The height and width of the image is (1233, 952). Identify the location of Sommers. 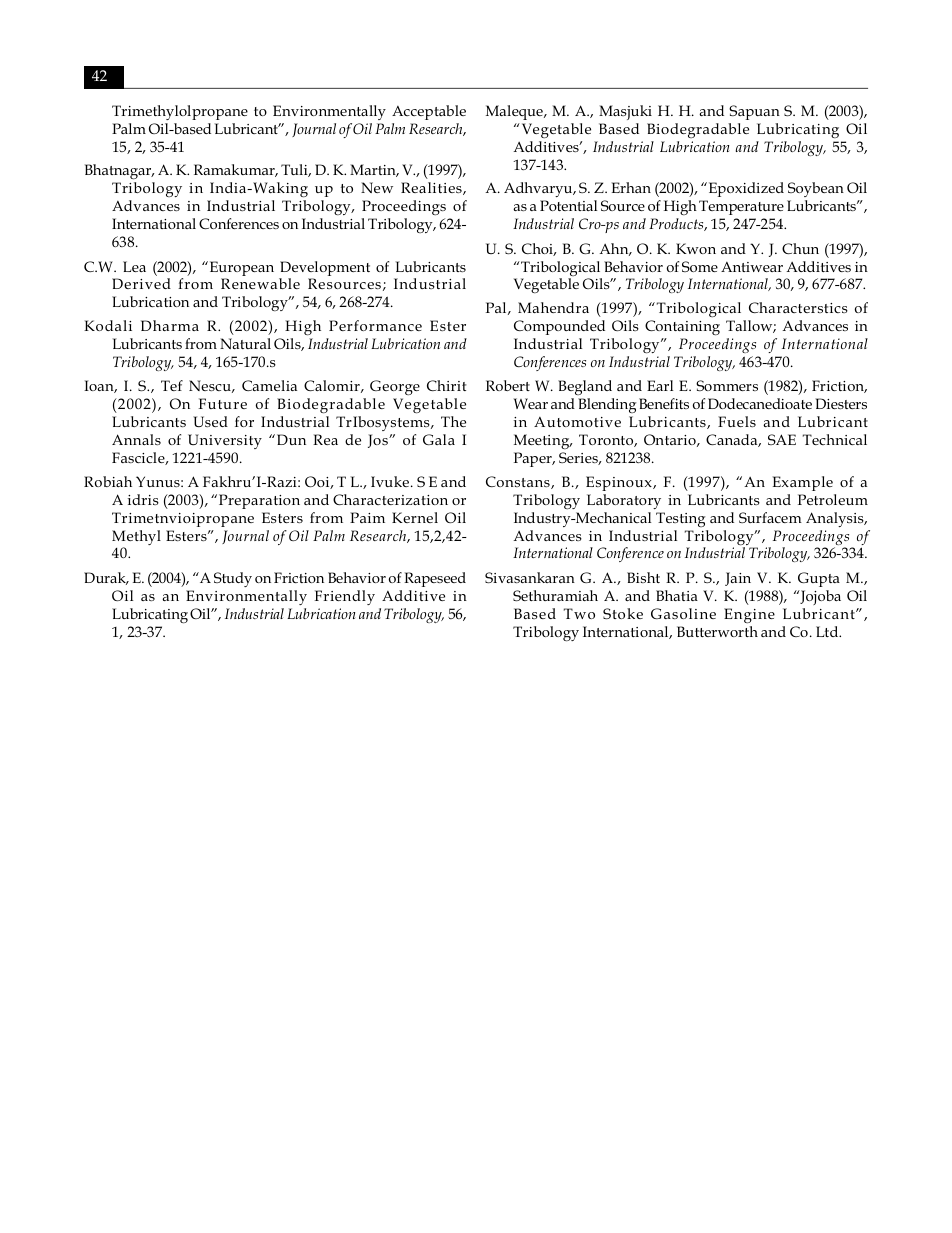
(727, 385).
